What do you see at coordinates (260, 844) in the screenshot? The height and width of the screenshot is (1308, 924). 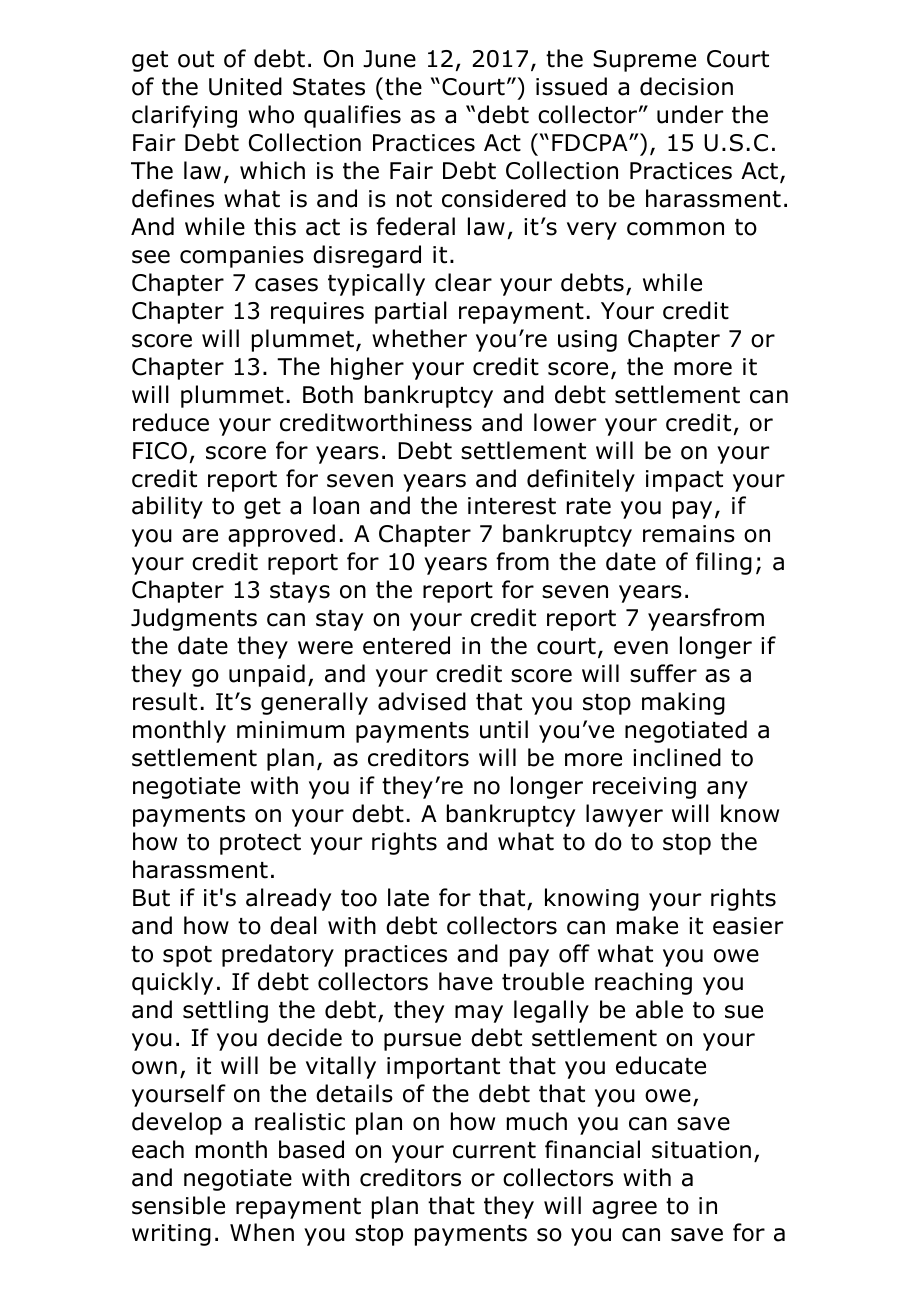 I see `protect` at bounding box center [260, 844].
